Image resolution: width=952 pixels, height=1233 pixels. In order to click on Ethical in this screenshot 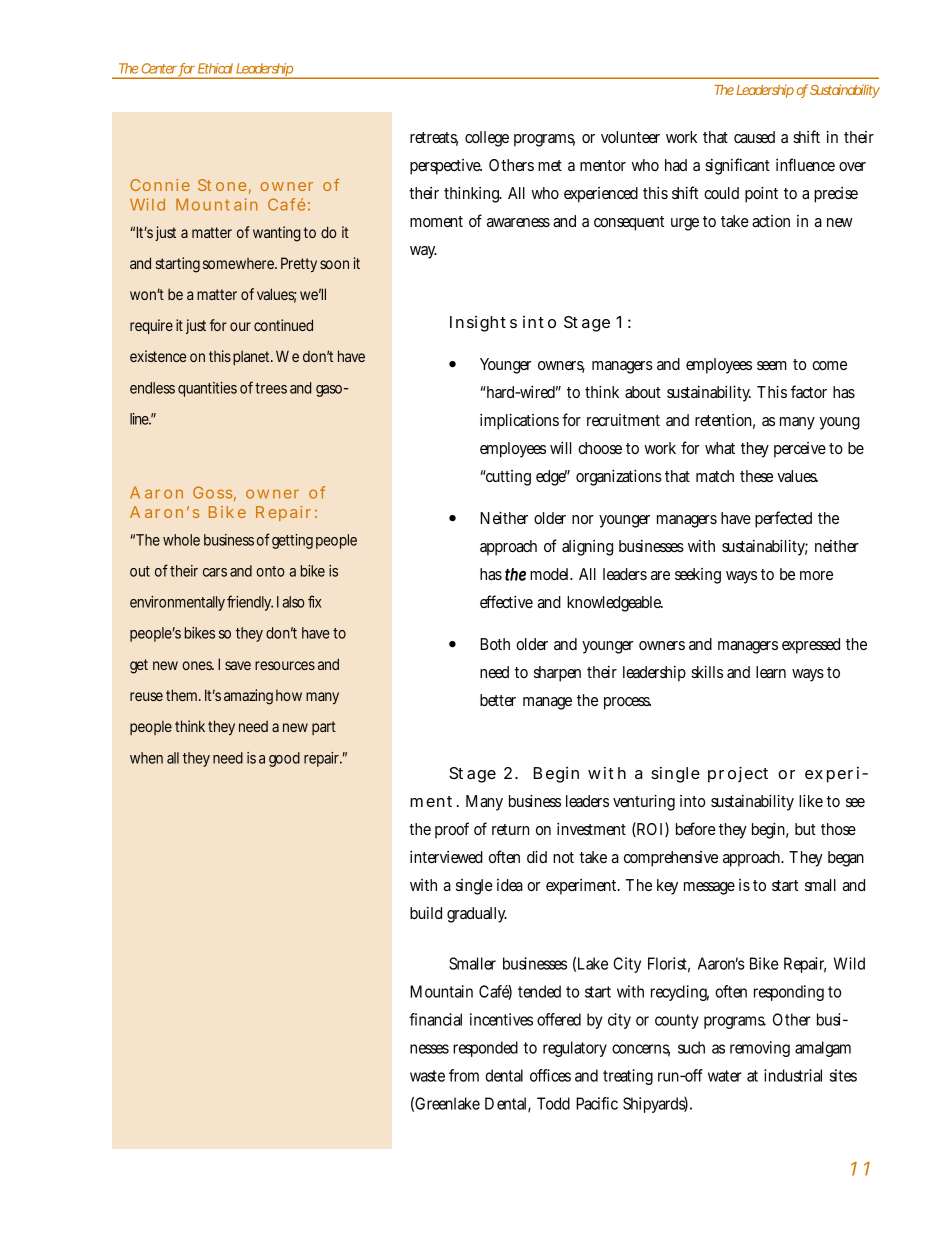, I will do `click(215, 68)`.
